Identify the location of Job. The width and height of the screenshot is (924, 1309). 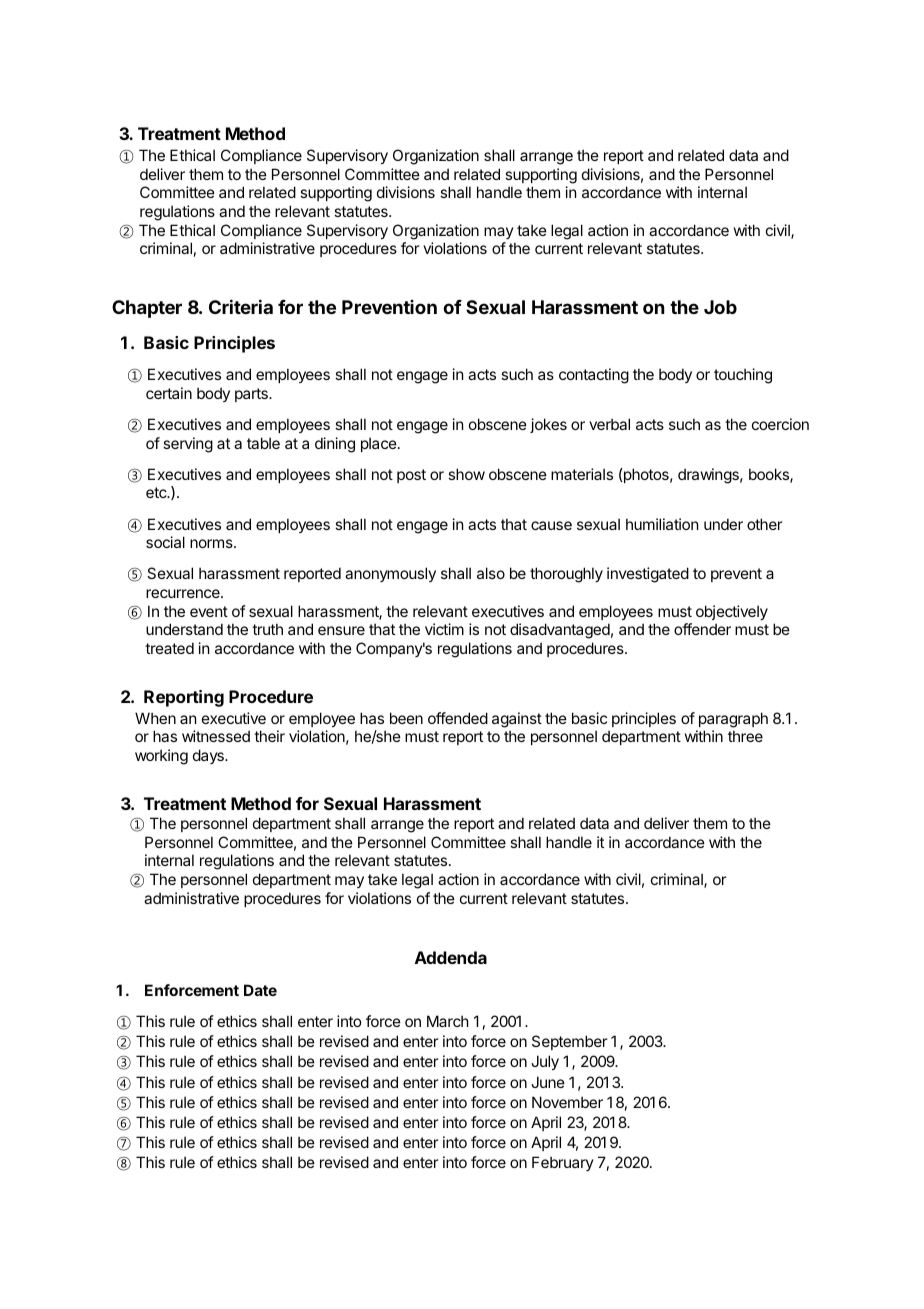
(720, 307).
